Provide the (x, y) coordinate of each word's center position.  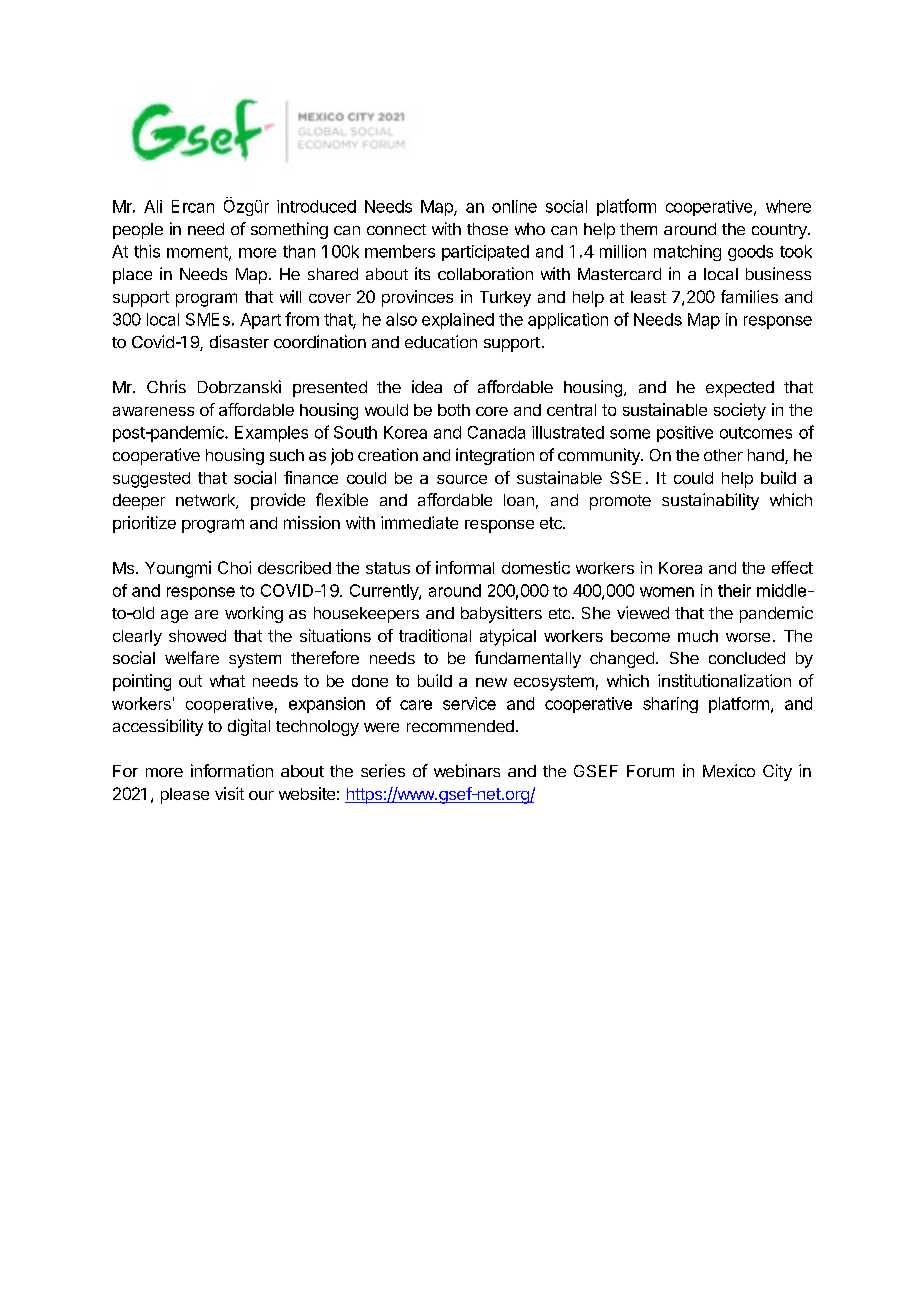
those (487, 229)
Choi (234, 567)
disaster (239, 341)
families (749, 296)
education (441, 341)
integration (495, 456)
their (734, 590)
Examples (271, 434)
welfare (192, 657)
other (723, 455)
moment (198, 253)
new (491, 682)
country (780, 231)
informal (465, 567)
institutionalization (724, 680)
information (232, 770)
